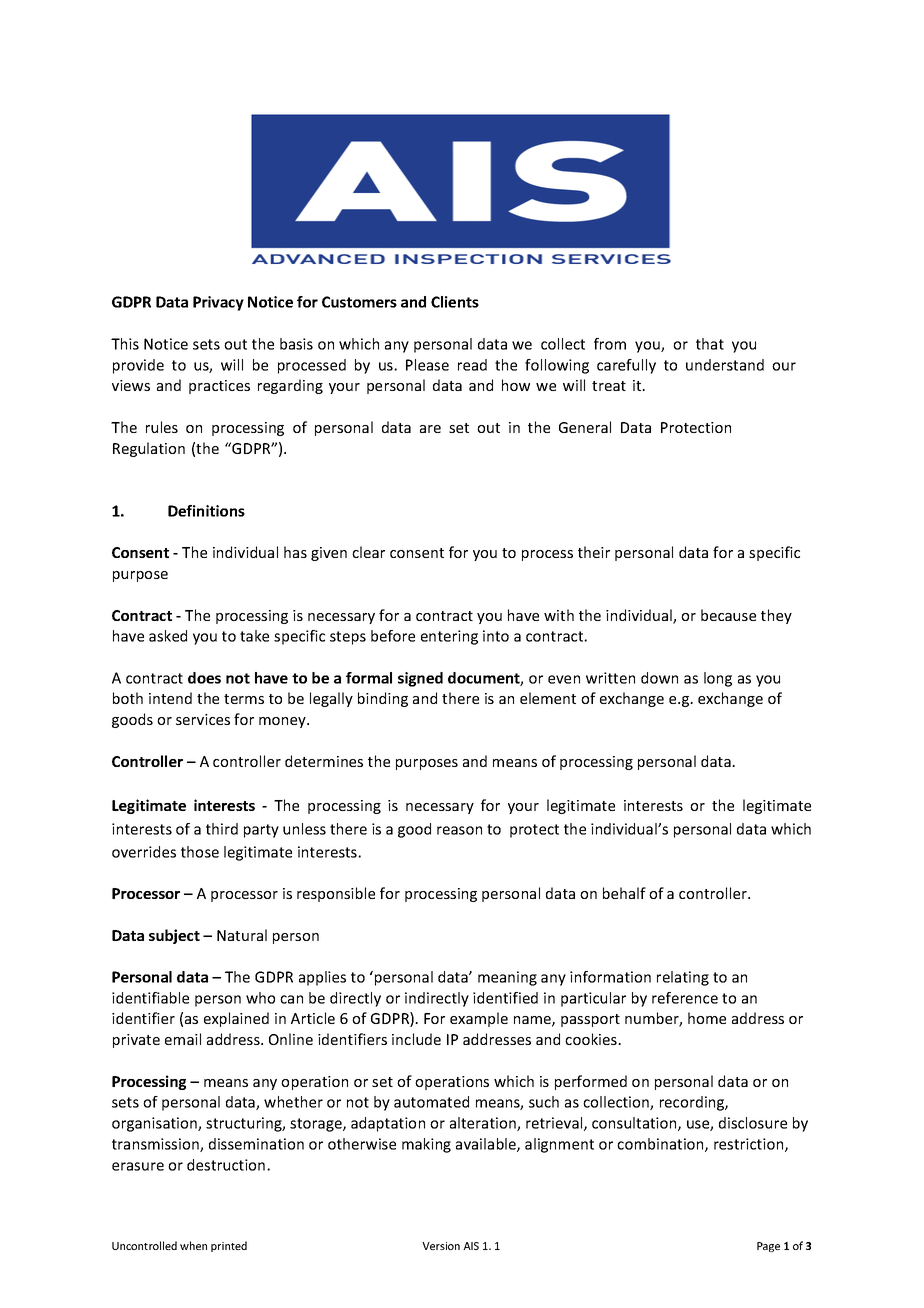  I want to click on reference, so click(685, 998).
